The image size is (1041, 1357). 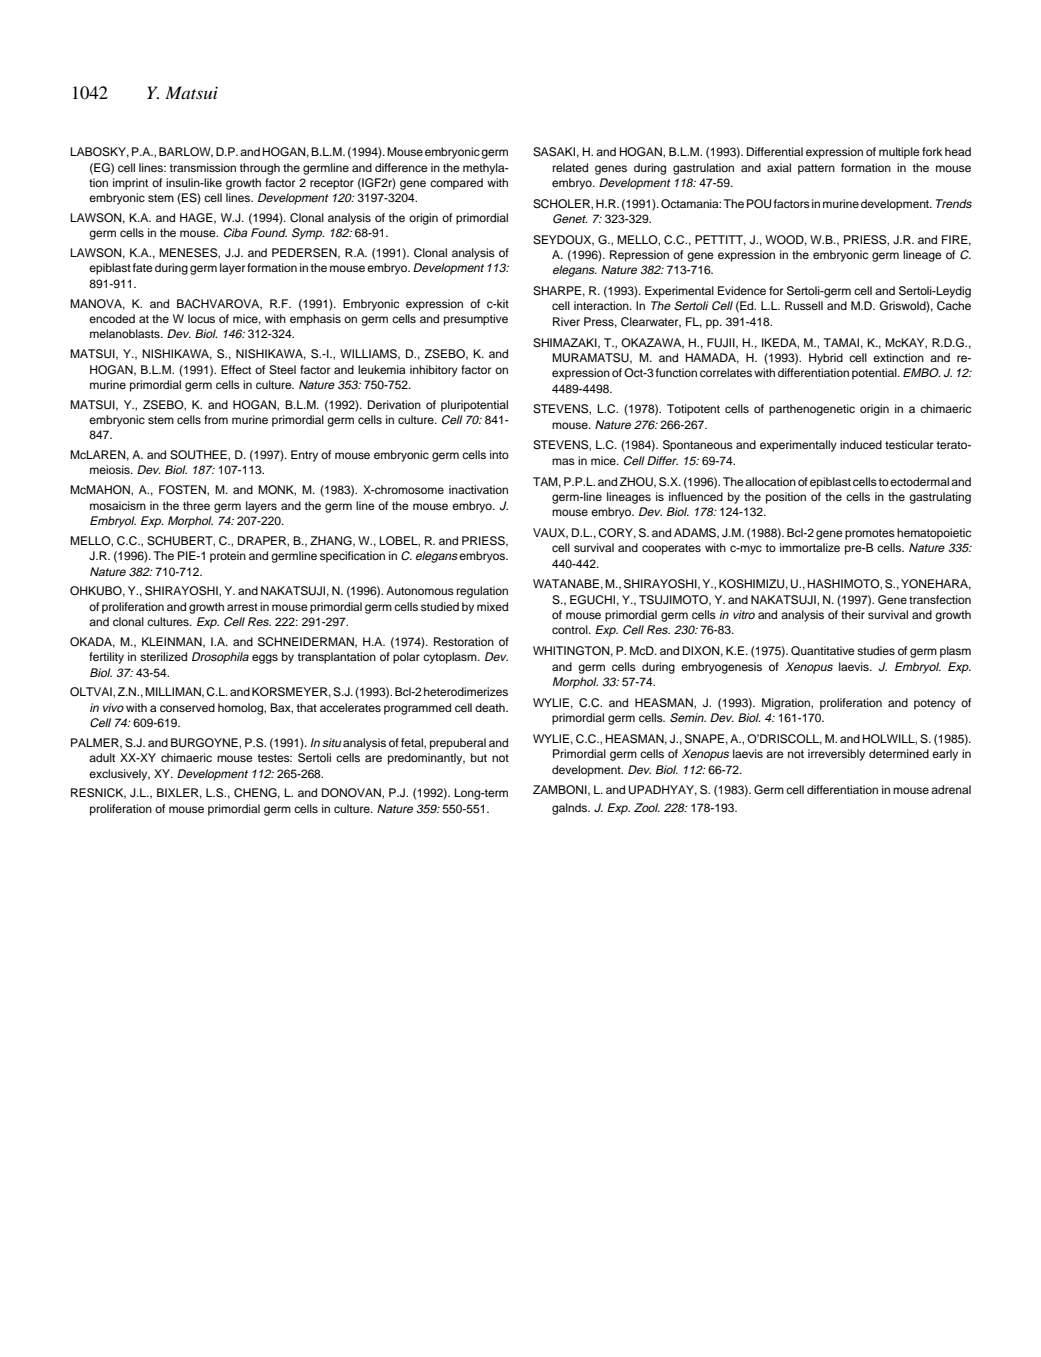 I want to click on their, so click(x=853, y=614).
